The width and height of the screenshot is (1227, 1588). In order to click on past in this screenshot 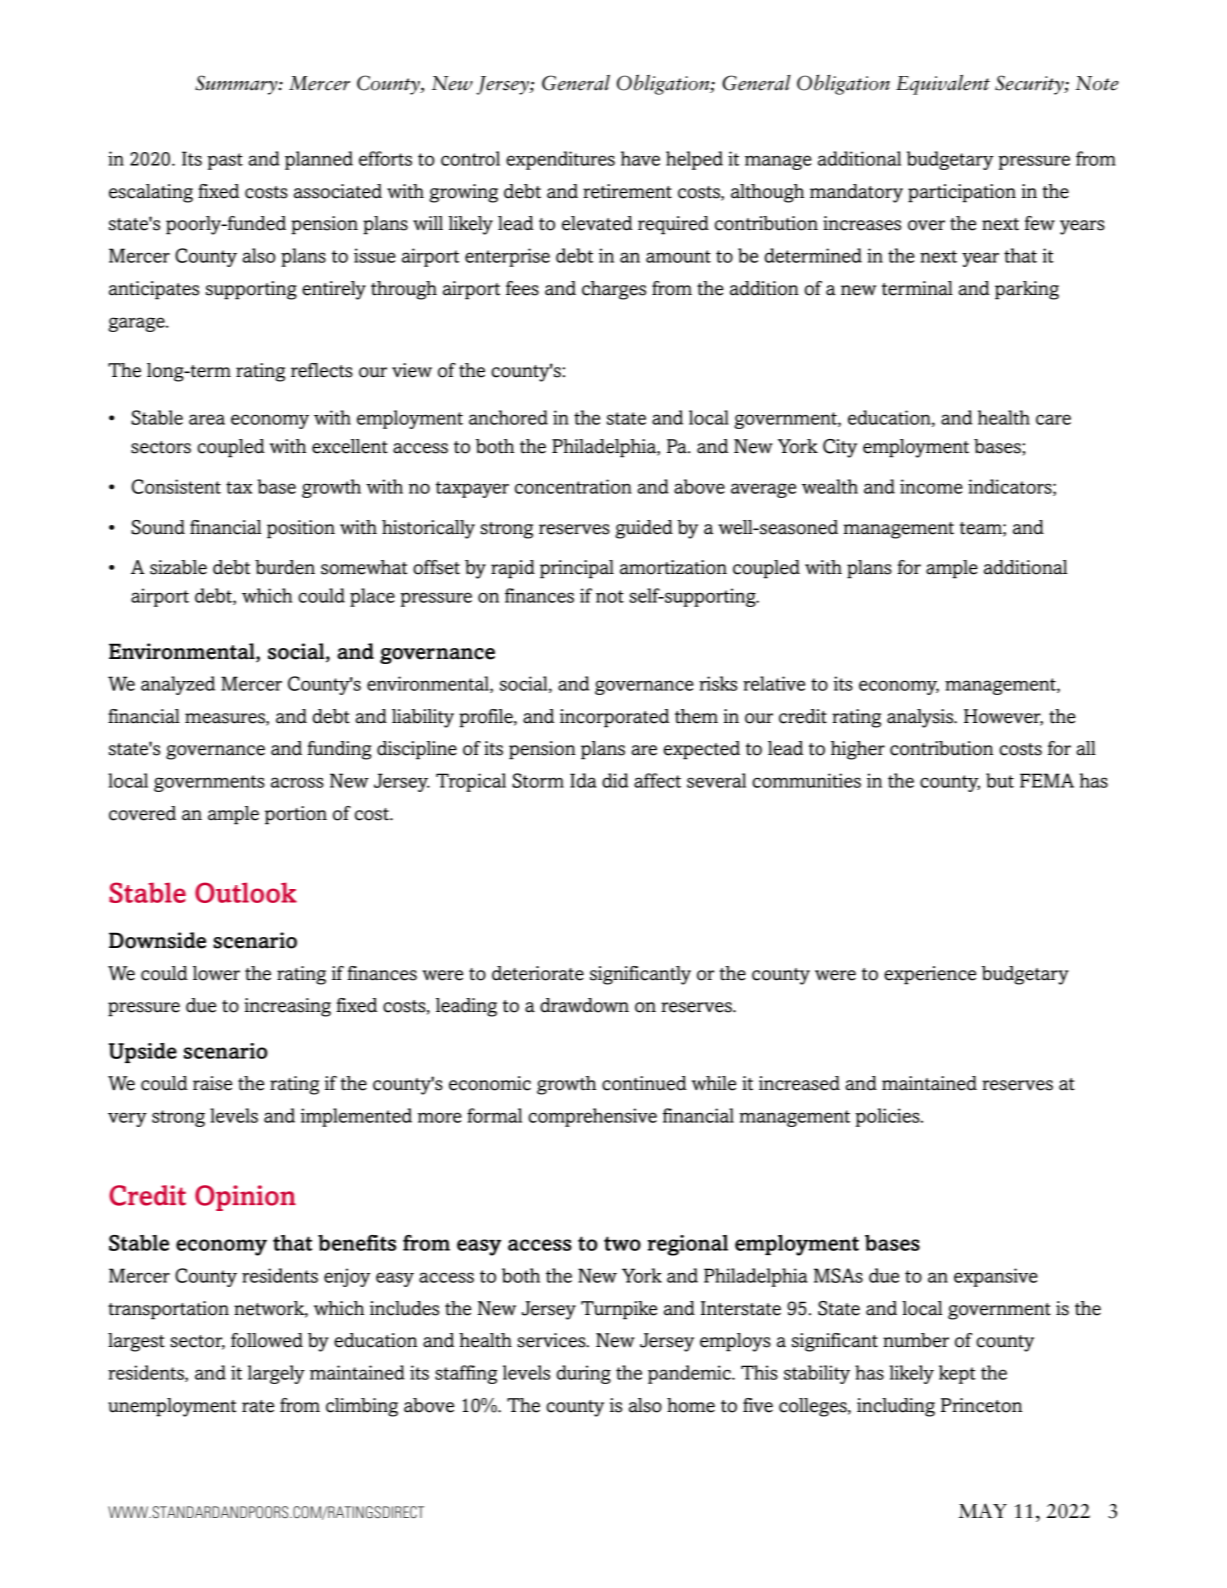, I will do `click(225, 161)`.
